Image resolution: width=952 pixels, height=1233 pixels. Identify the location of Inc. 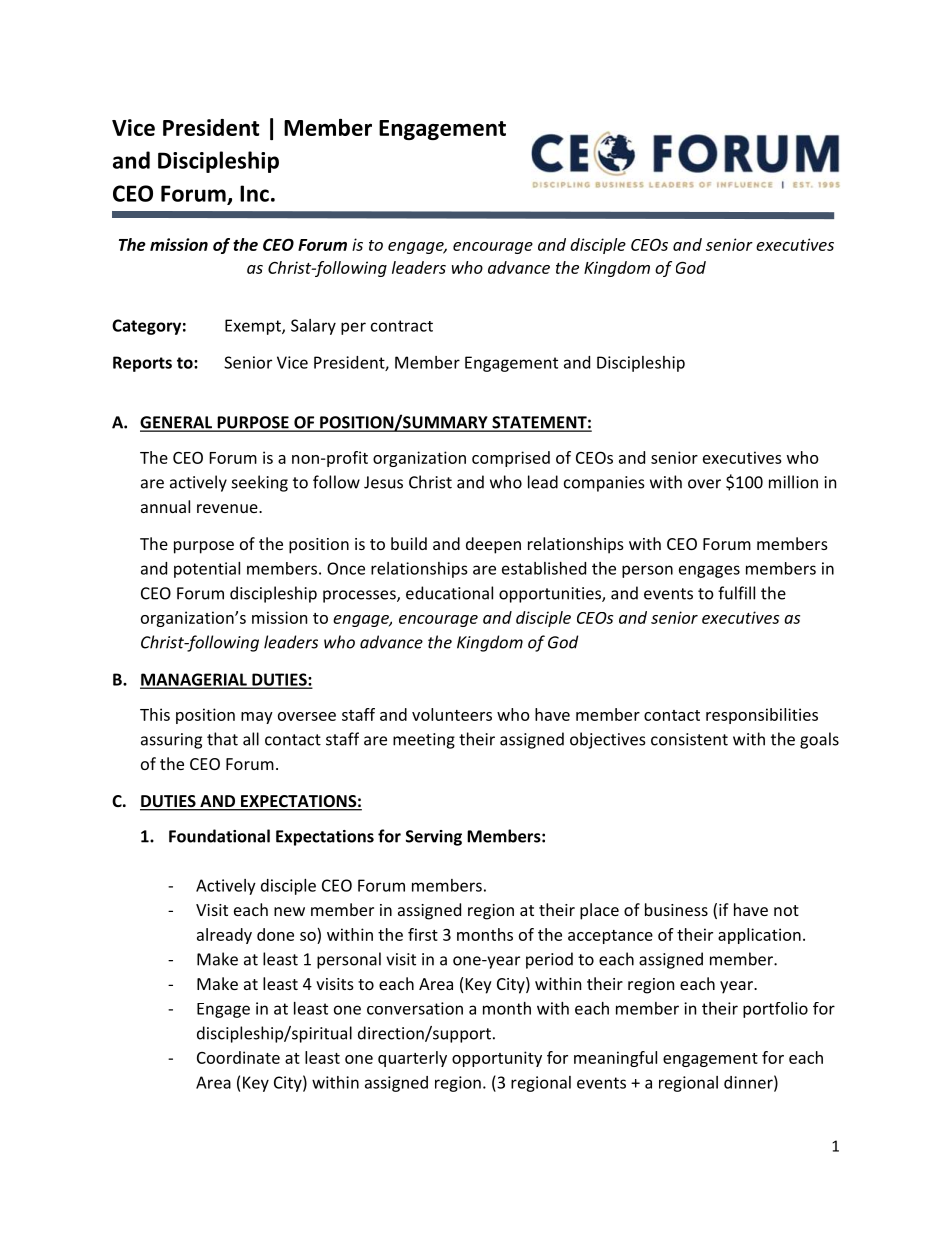
(254, 193).
